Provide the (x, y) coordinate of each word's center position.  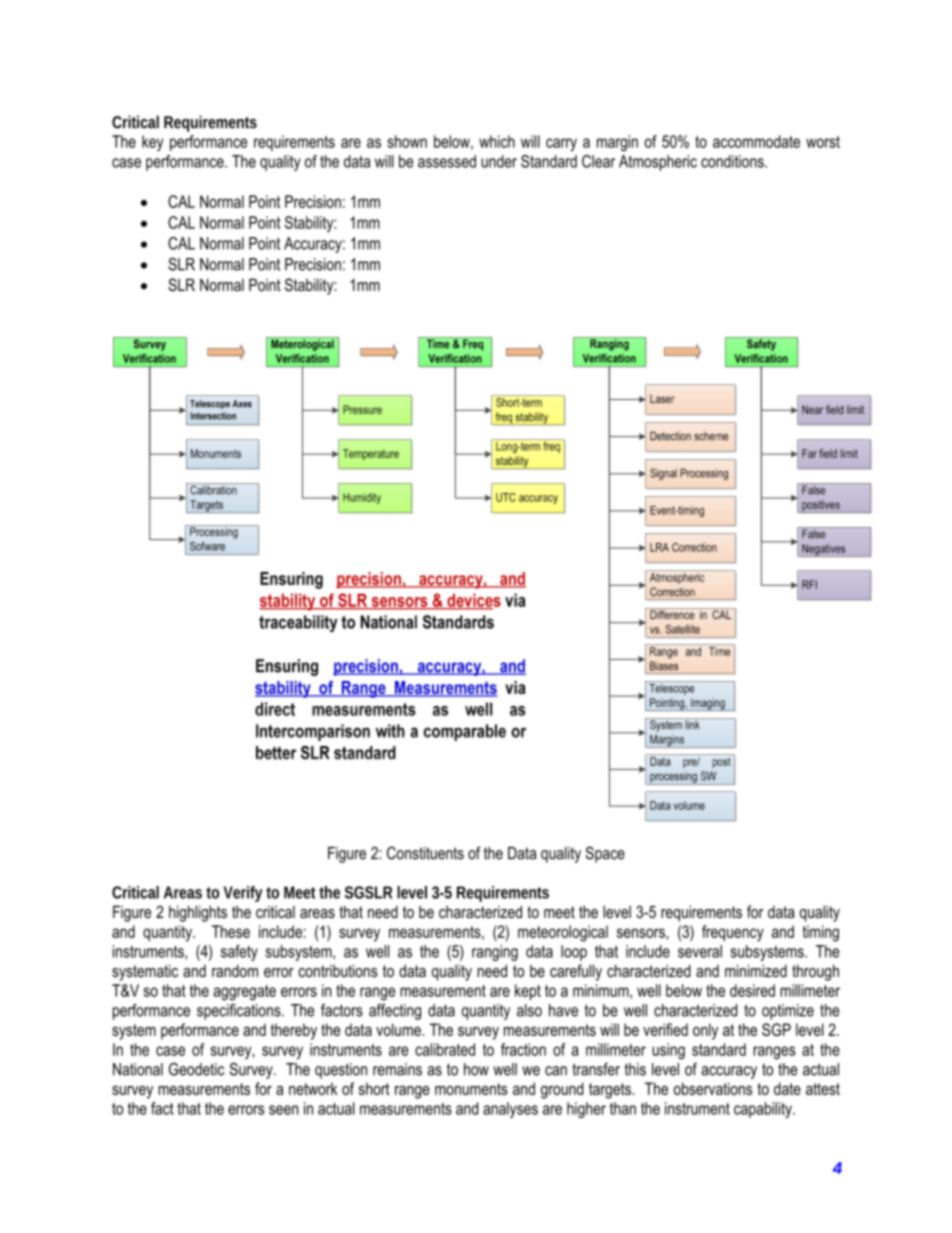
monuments (471, 1089)
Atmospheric (658, 163)
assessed (447, 161)
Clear (598, 161)
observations (713, 1088)
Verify (243, 894)
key (152, 143)
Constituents (425, 853)
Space (605, 854)
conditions (733, 161)
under (499, 161)
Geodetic (196, 1069)
